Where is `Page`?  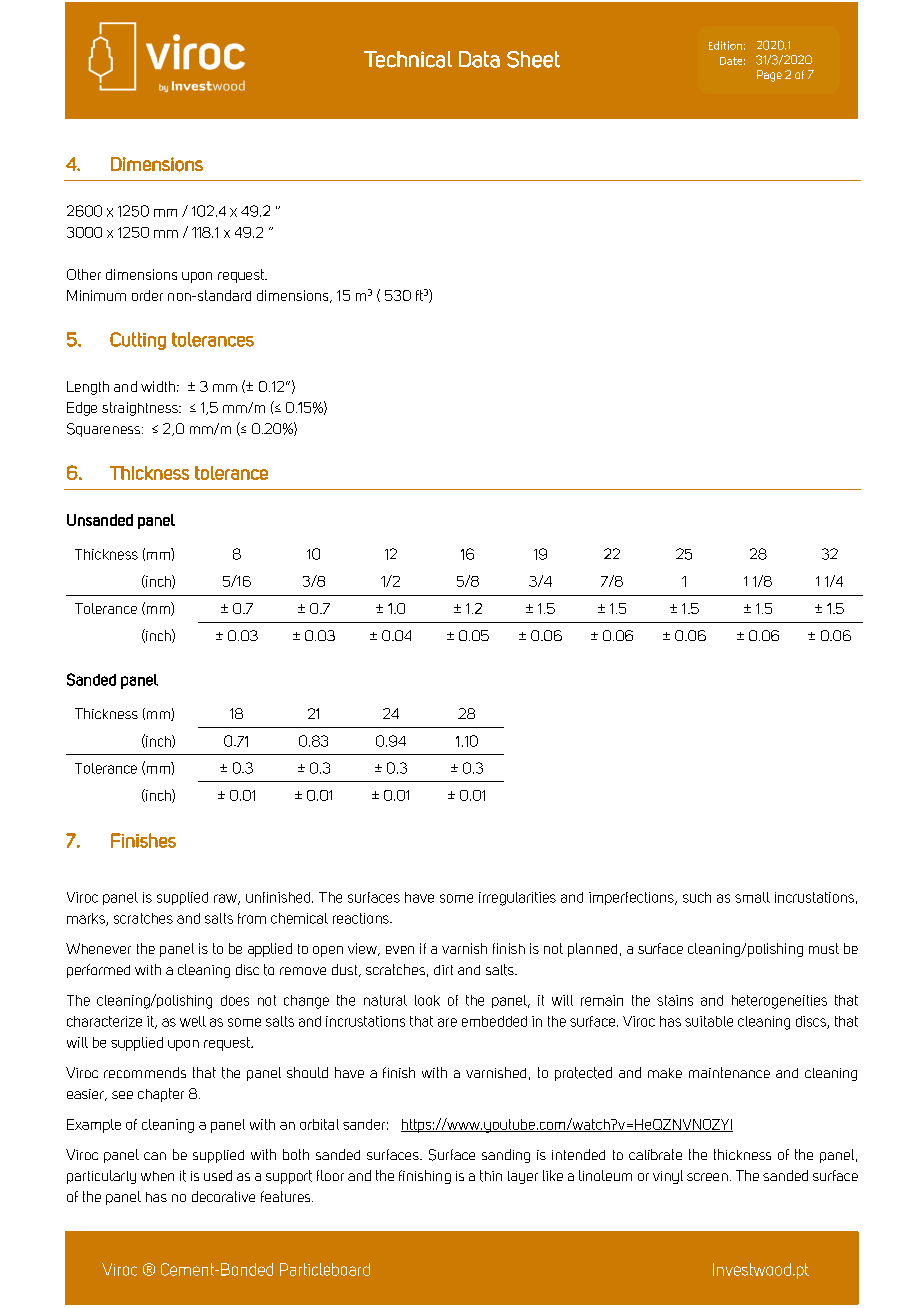
Page is located at coordinates (769, 76).
